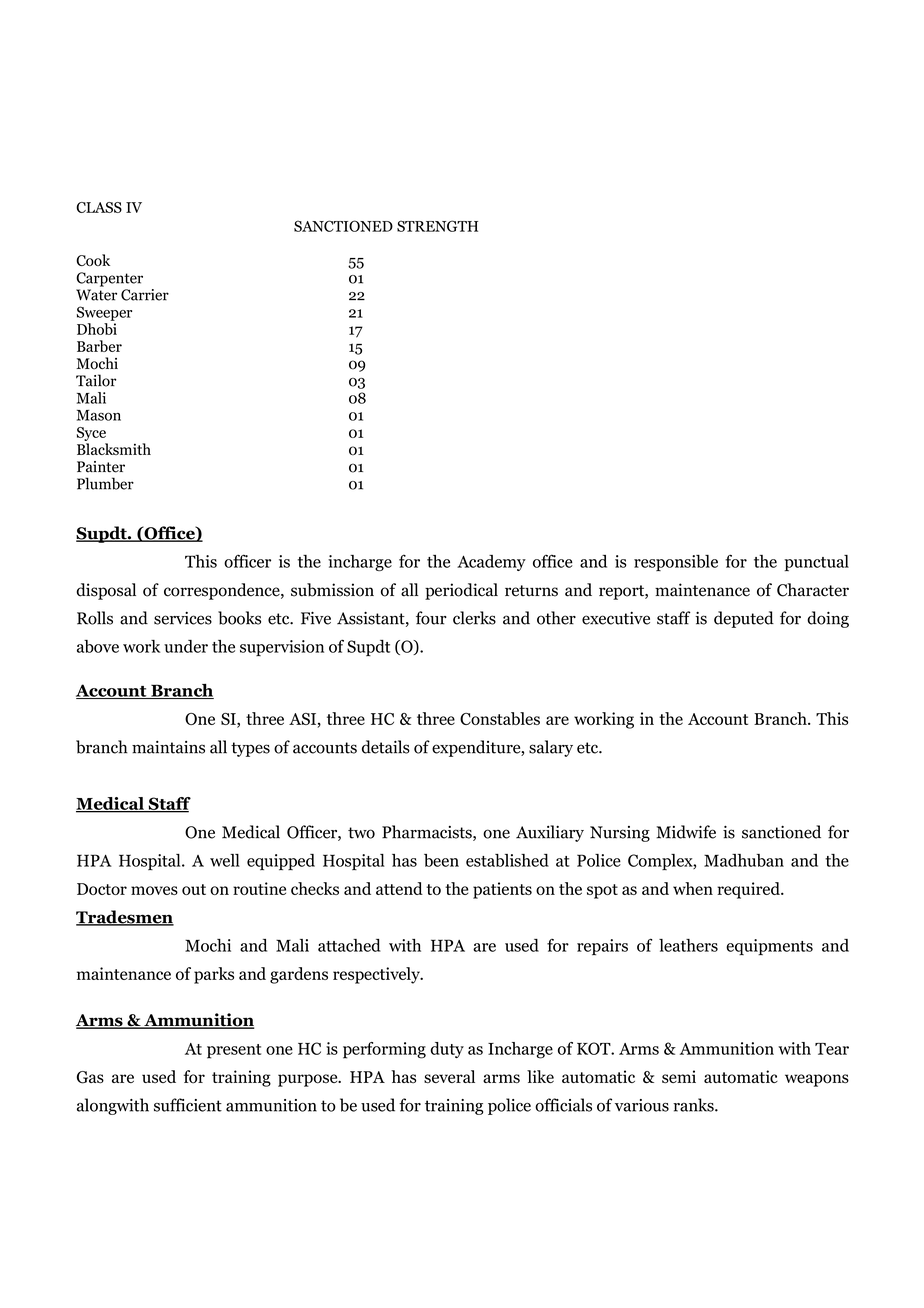 Image resolution: width=924 pixels, height=1308 pixels. I want to click on Academy, so click(491, 563).
